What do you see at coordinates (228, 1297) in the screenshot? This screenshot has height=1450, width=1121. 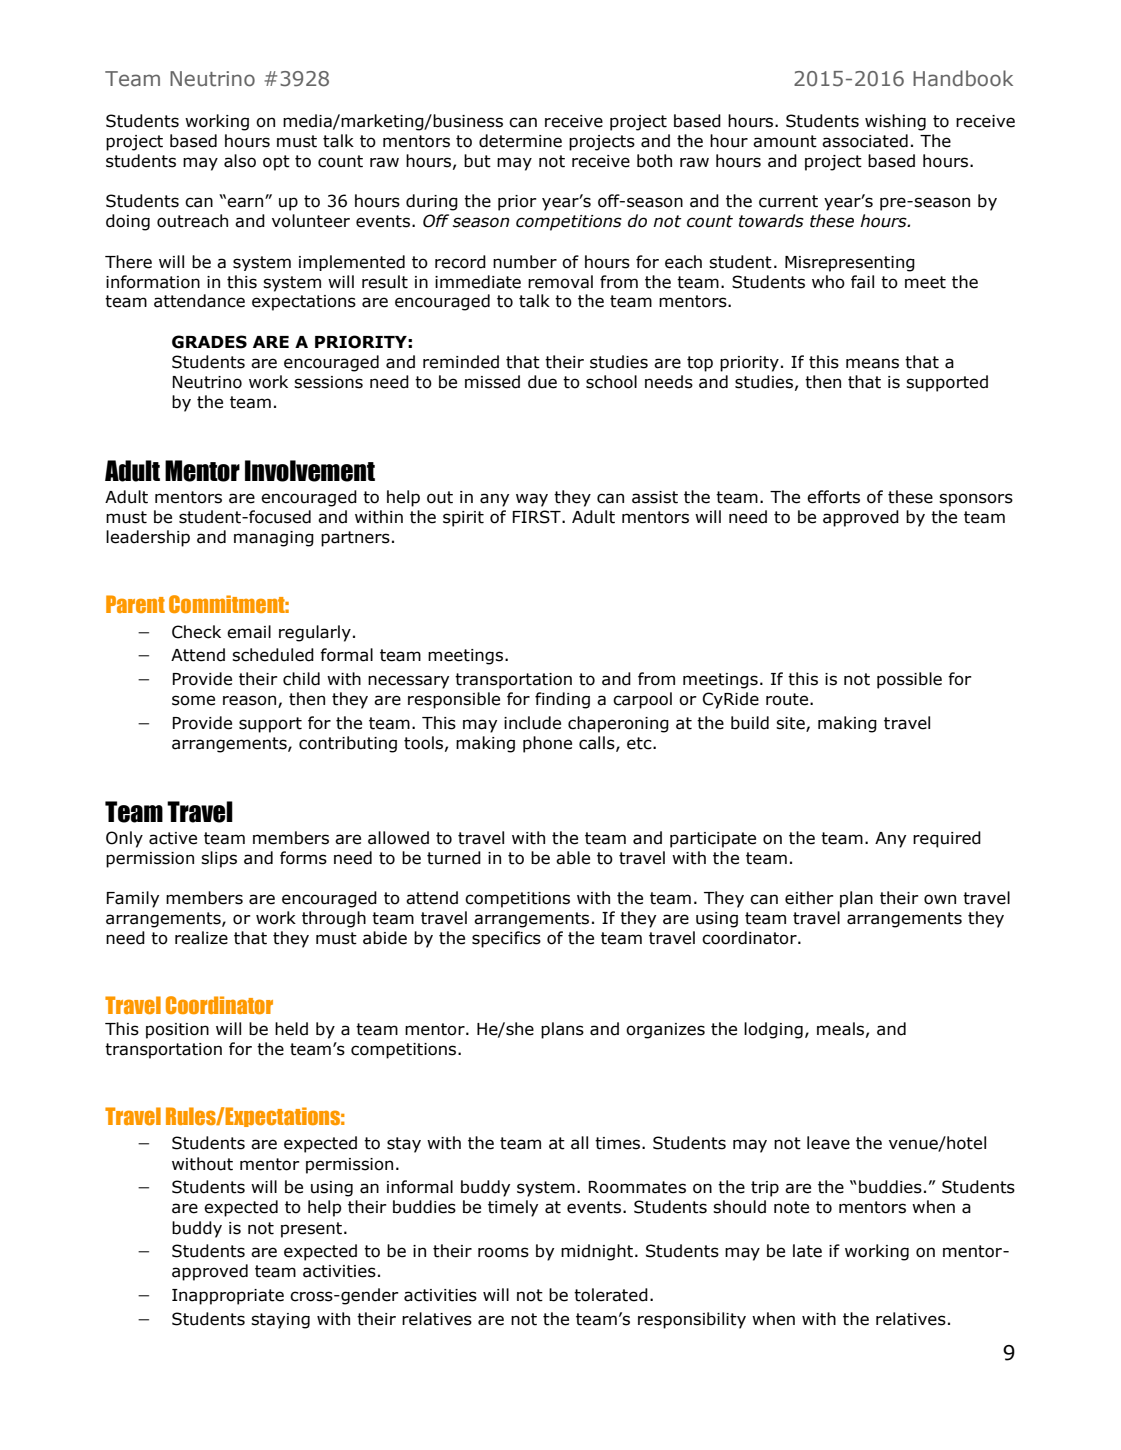 I see `Inappropriate` at bounding box center [228, 1297].
